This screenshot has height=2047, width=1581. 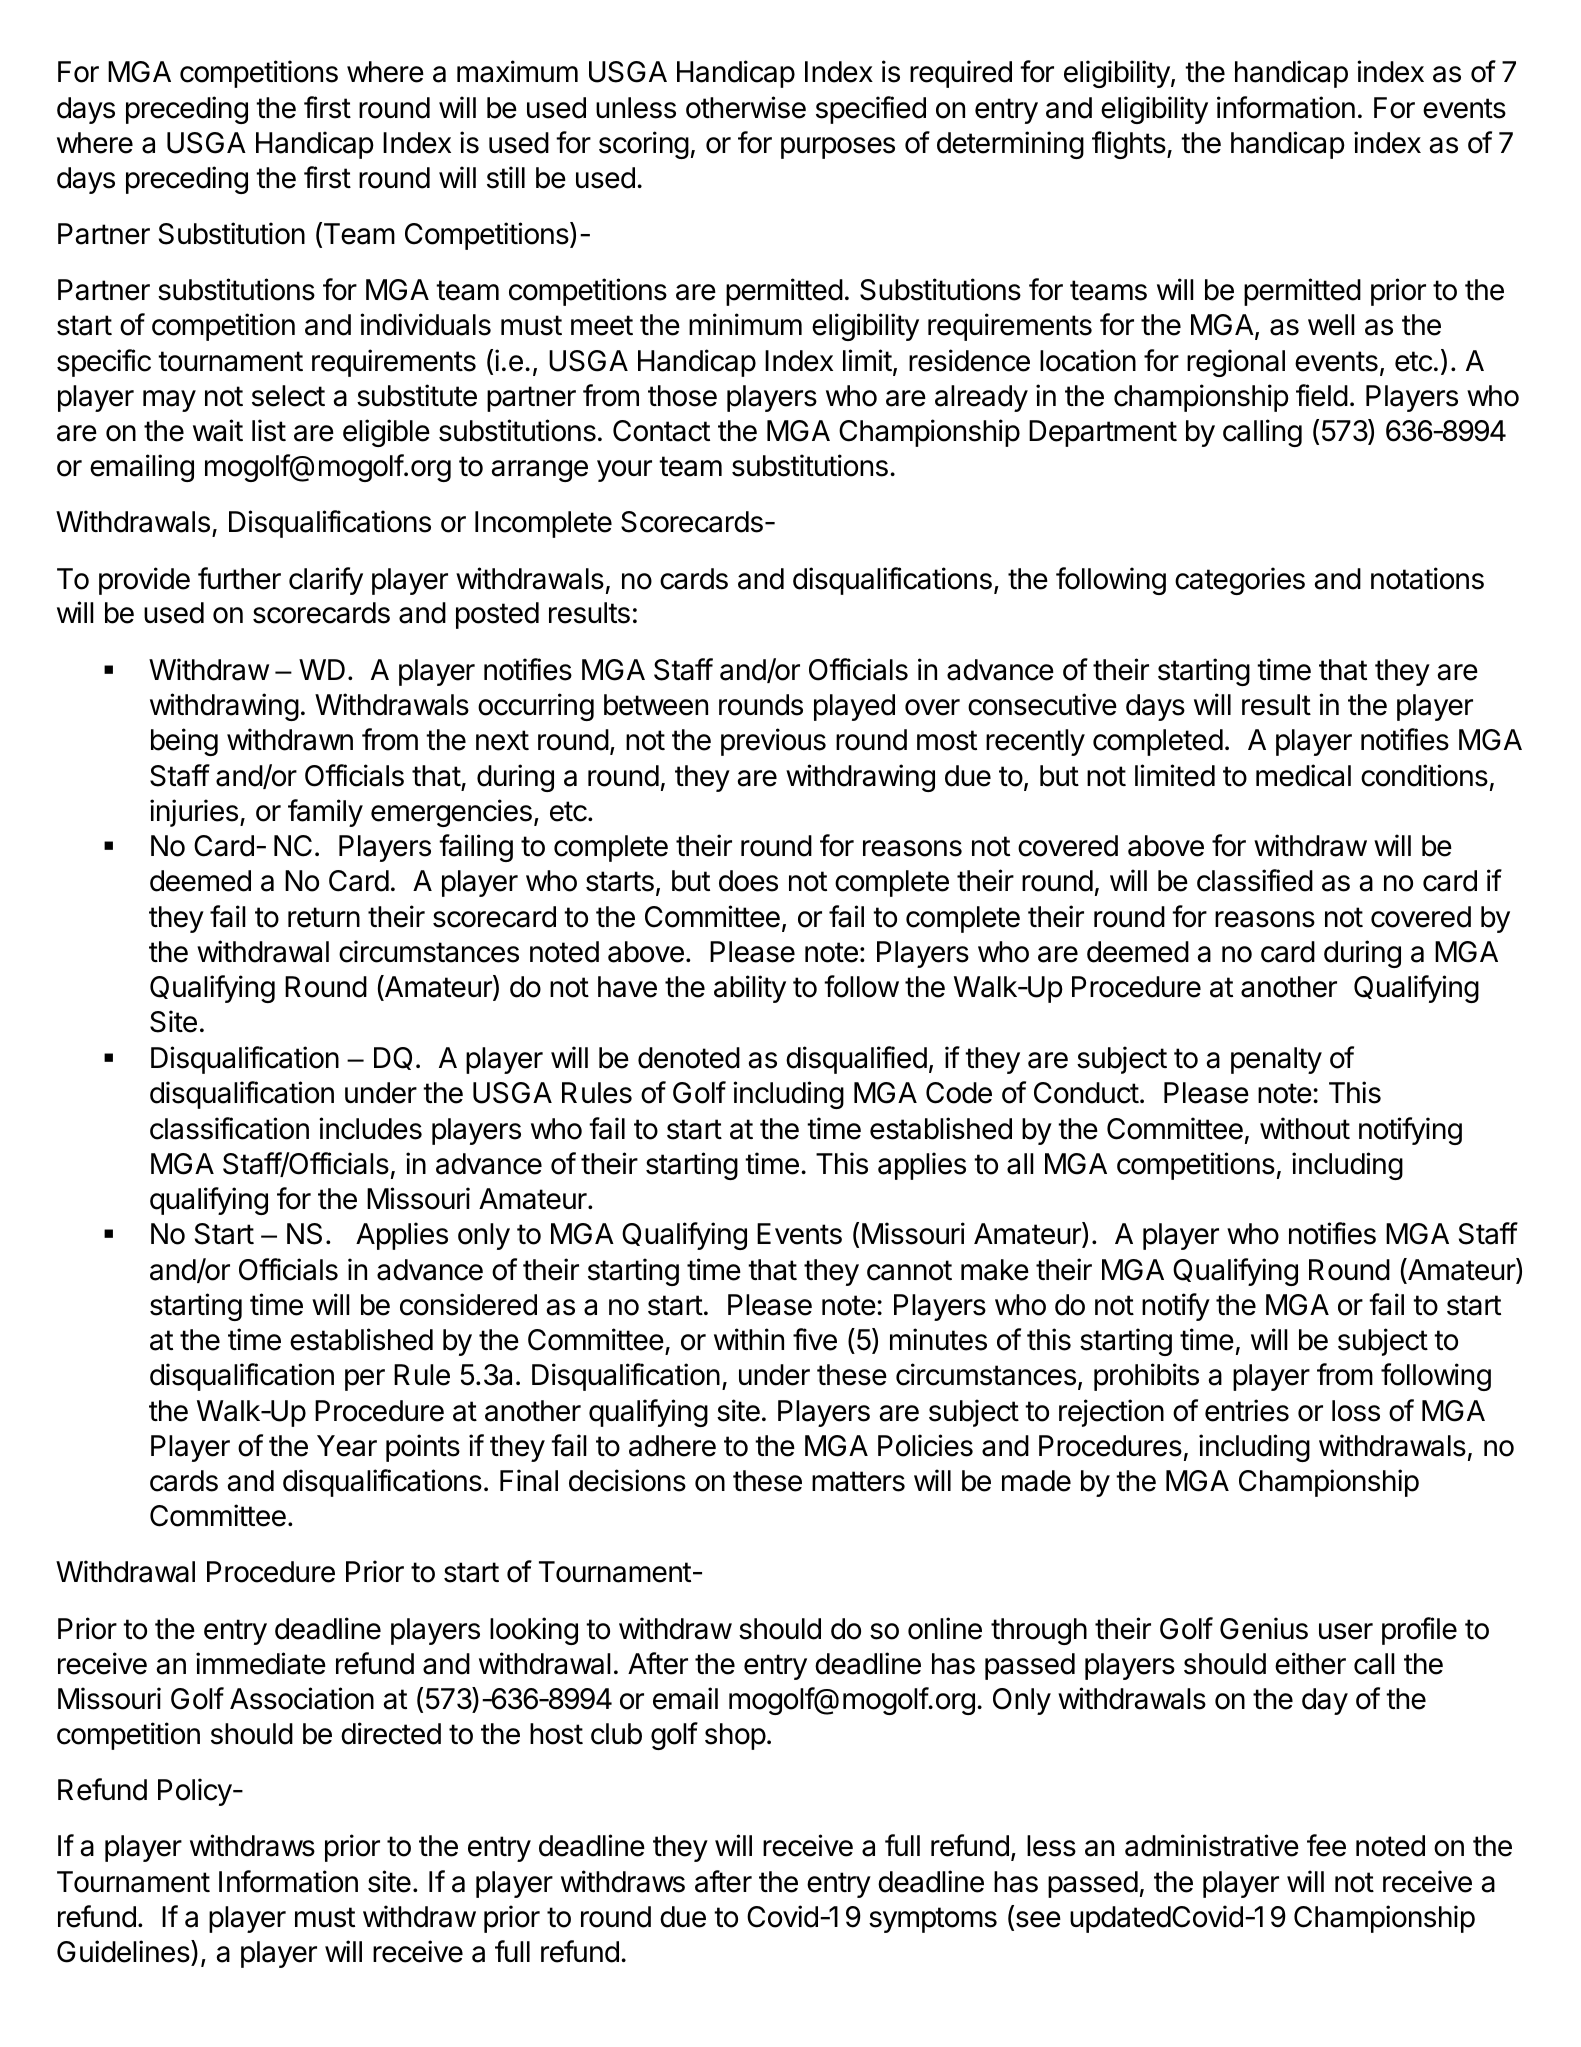 What do you see at coordinates (746, 107) in the screenshot?
I see `otherwise` at bounding box center [746, 107].
